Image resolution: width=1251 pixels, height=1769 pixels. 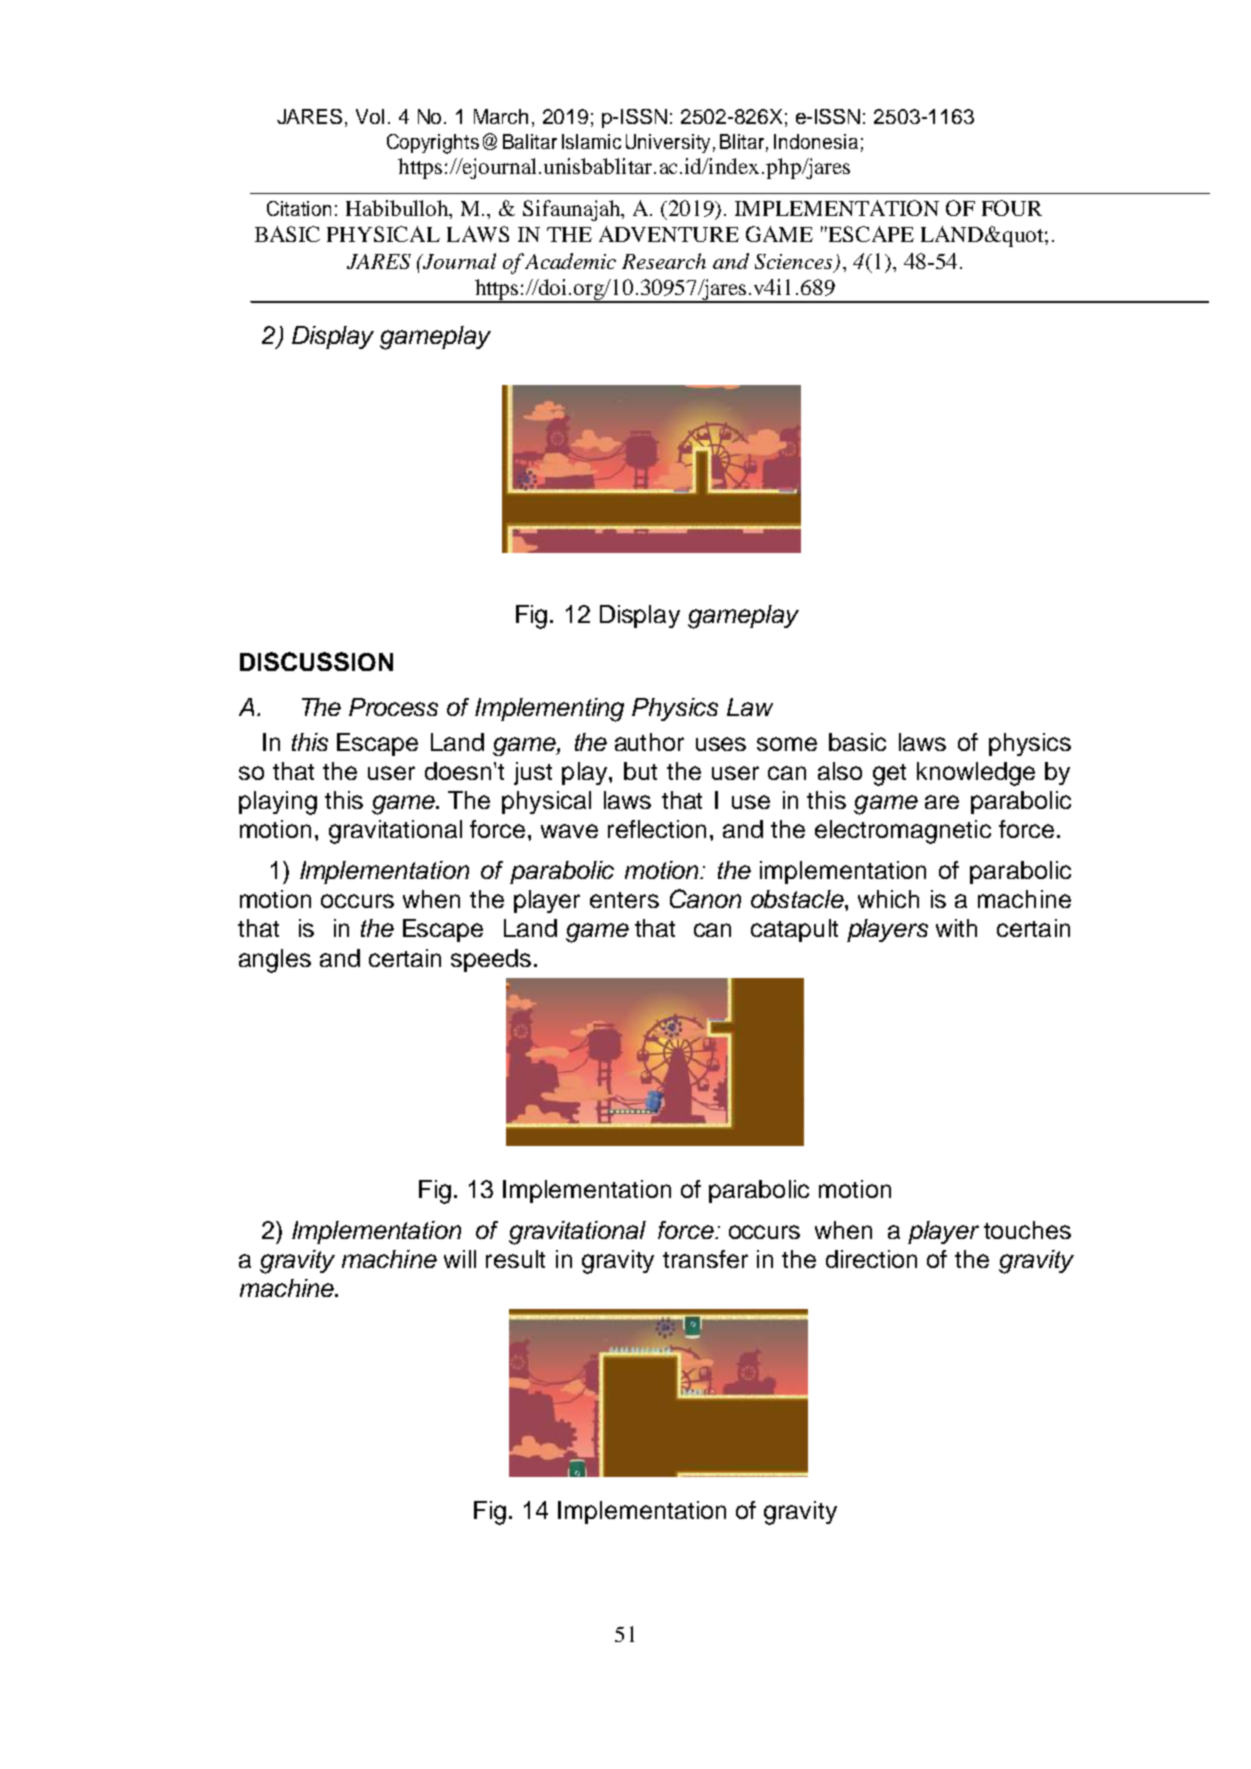 I want to click on will, so click(x=460, y=1259).
